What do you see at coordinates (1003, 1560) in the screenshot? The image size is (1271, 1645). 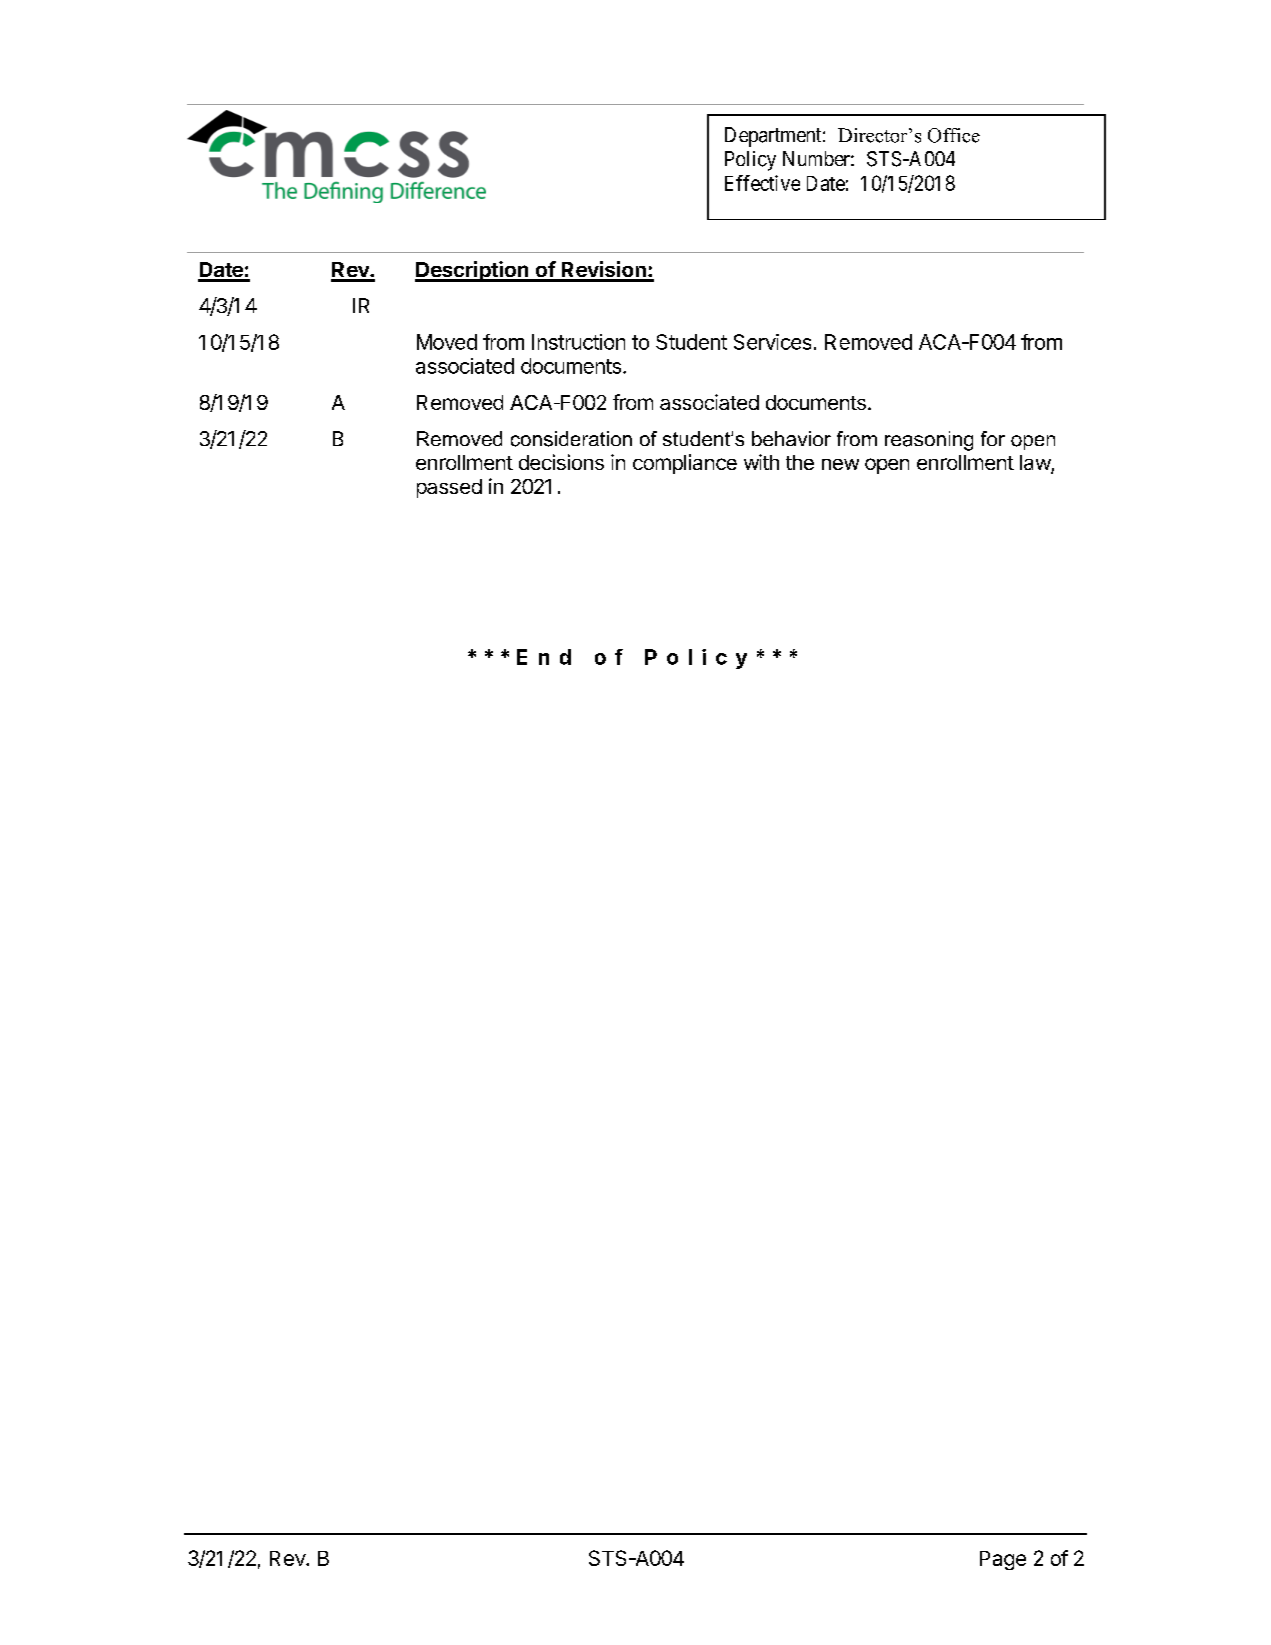 I see `Page` at bounding box center [1003, 1560].
